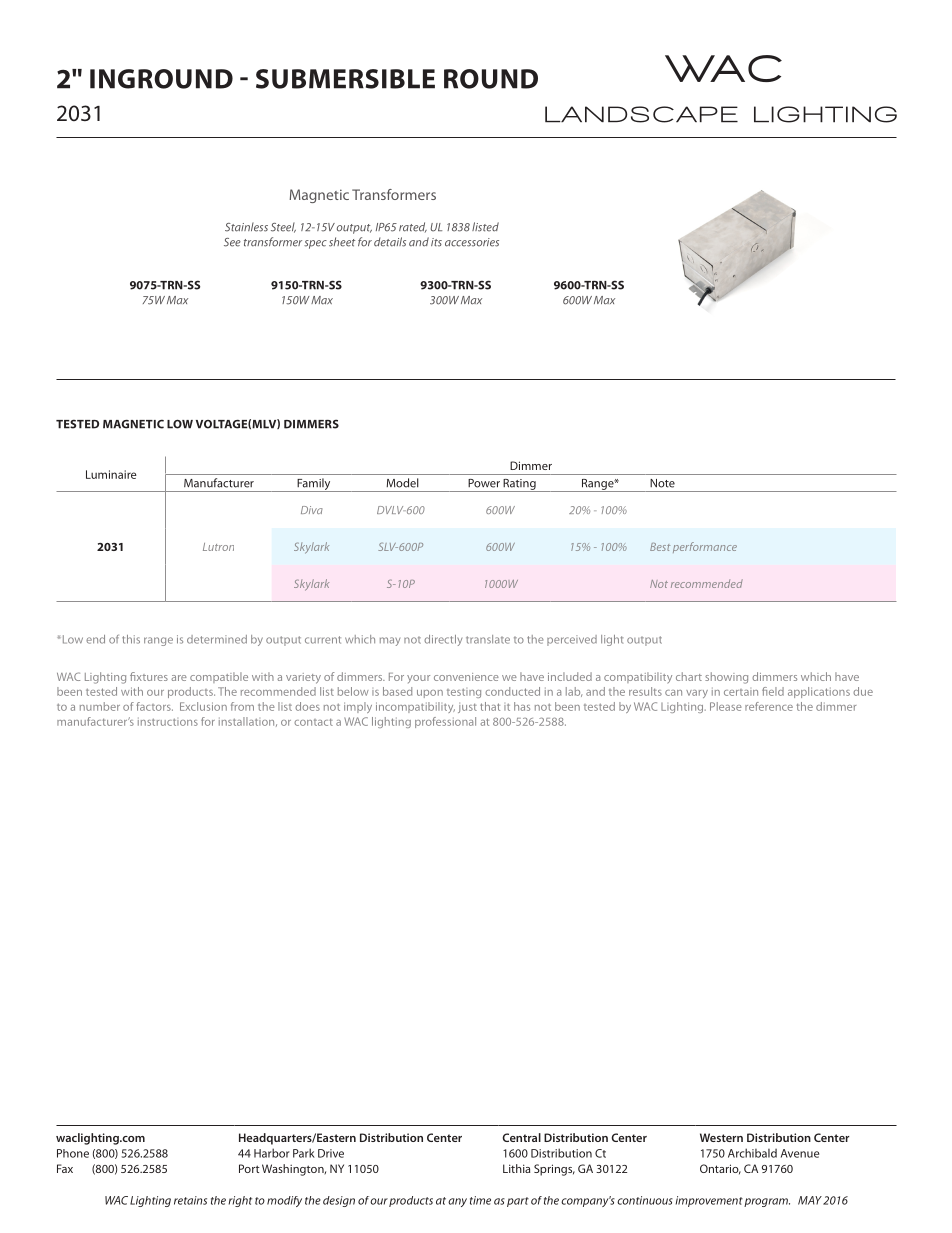 This screenshot has height=1233, width=952. Describe the element at coordinates (480, 1200) in the screenshot. I see `time` at that location.
